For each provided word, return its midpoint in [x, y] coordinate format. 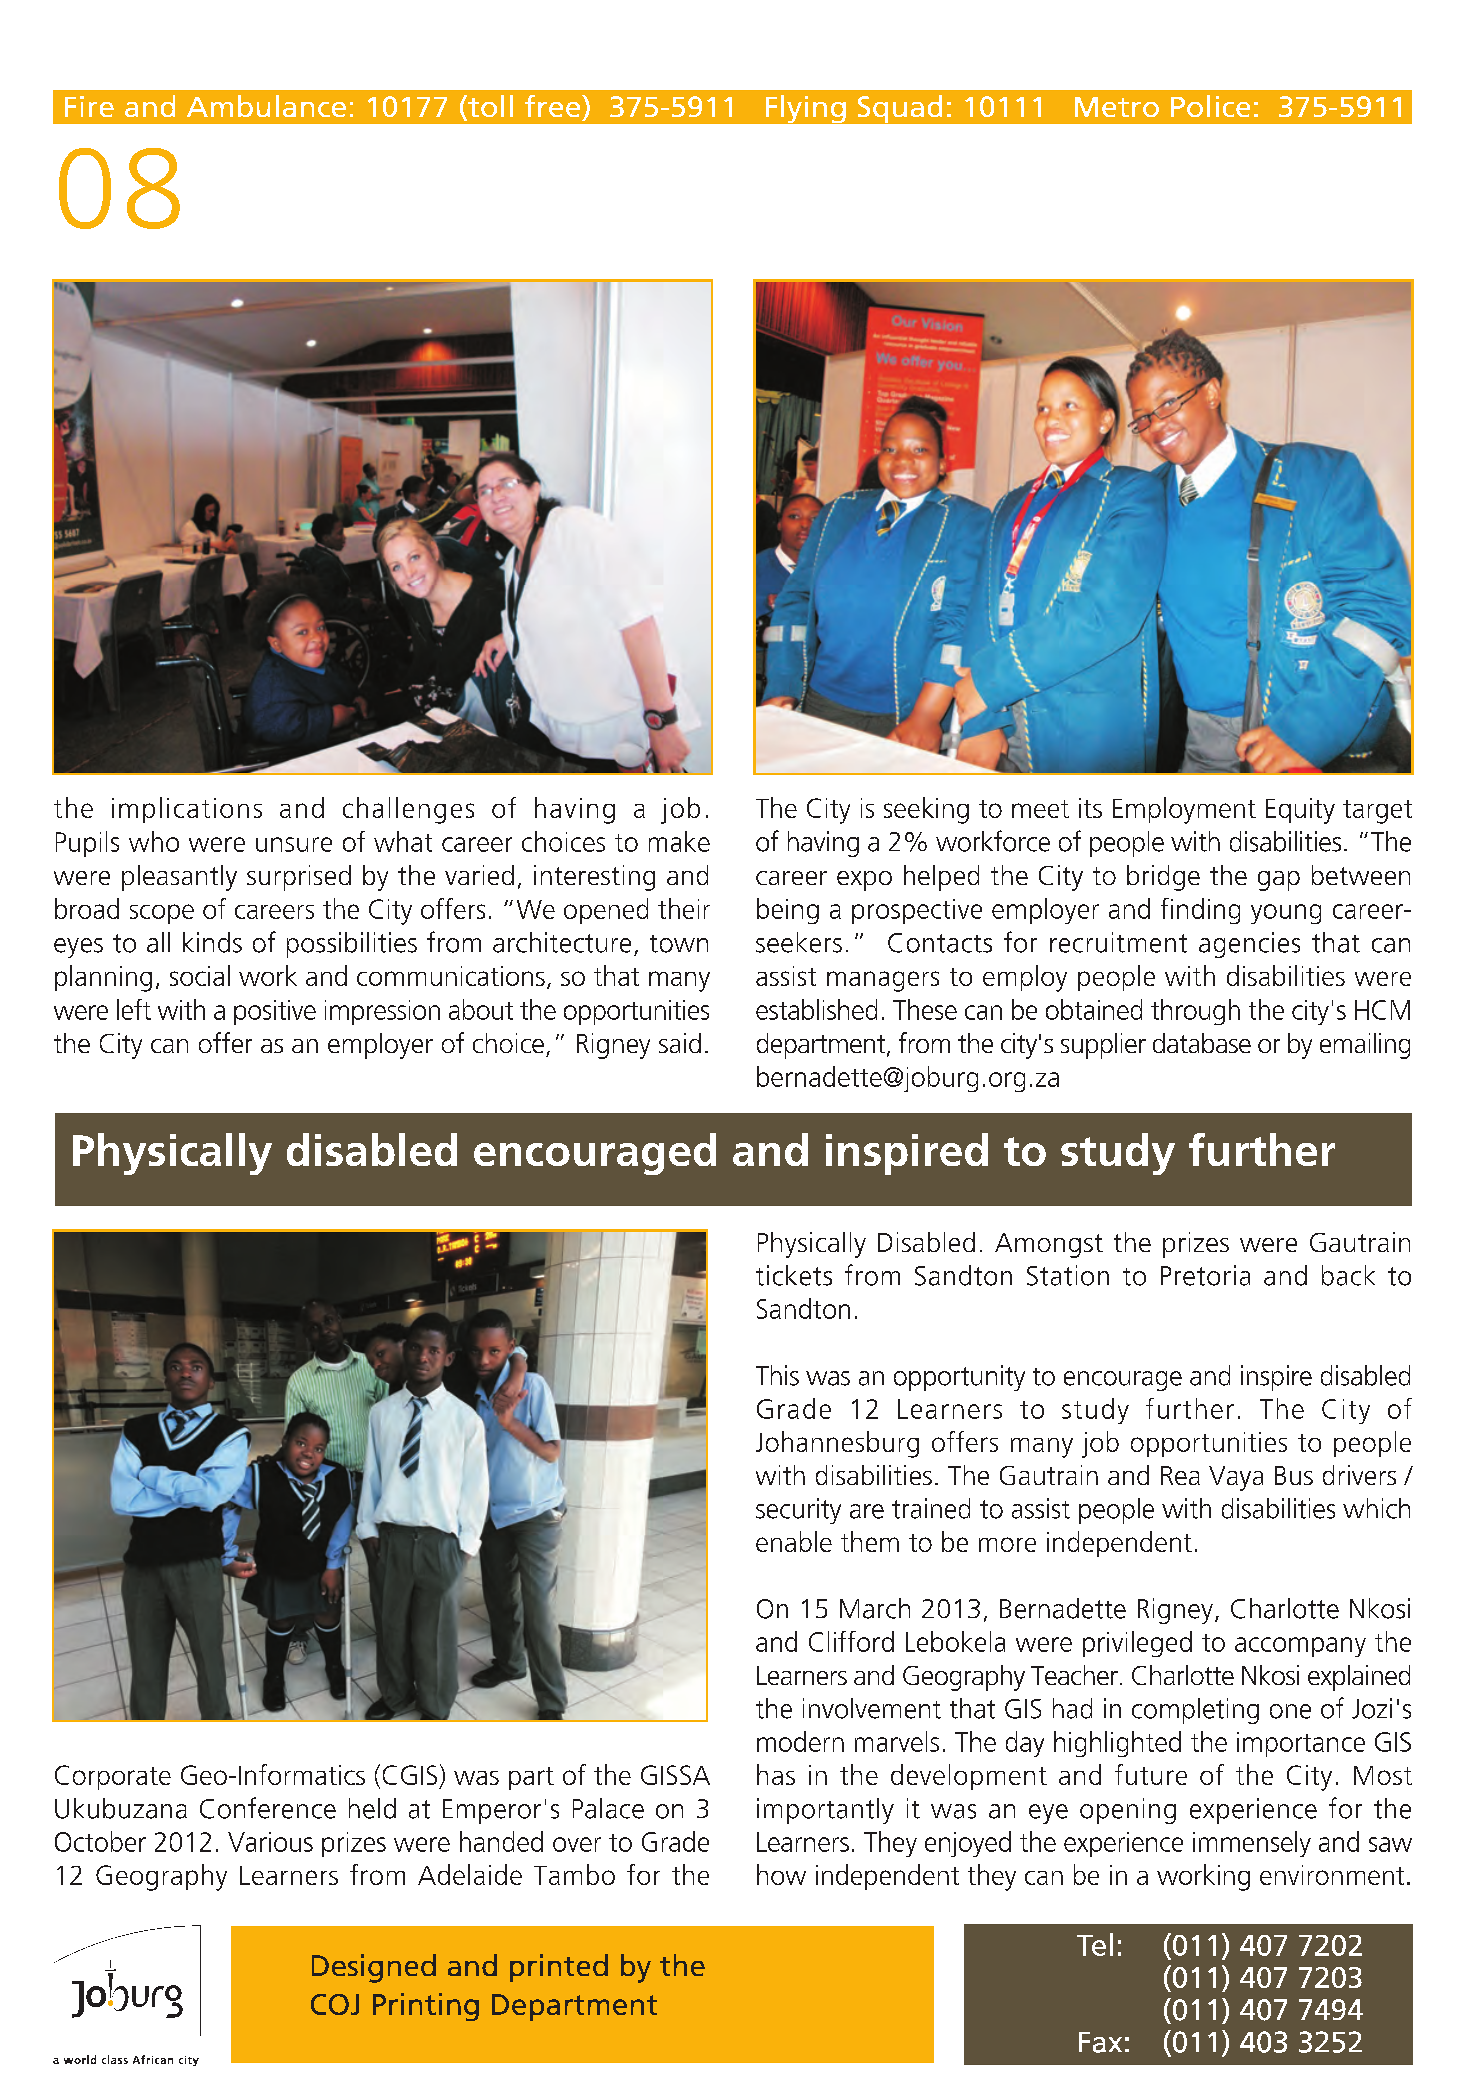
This [777, 1375]
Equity [1300, 811]
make [679, 841]
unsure [294, 844]
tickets [794, 1275]
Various [270, 1842]
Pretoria [1205, 1275]
